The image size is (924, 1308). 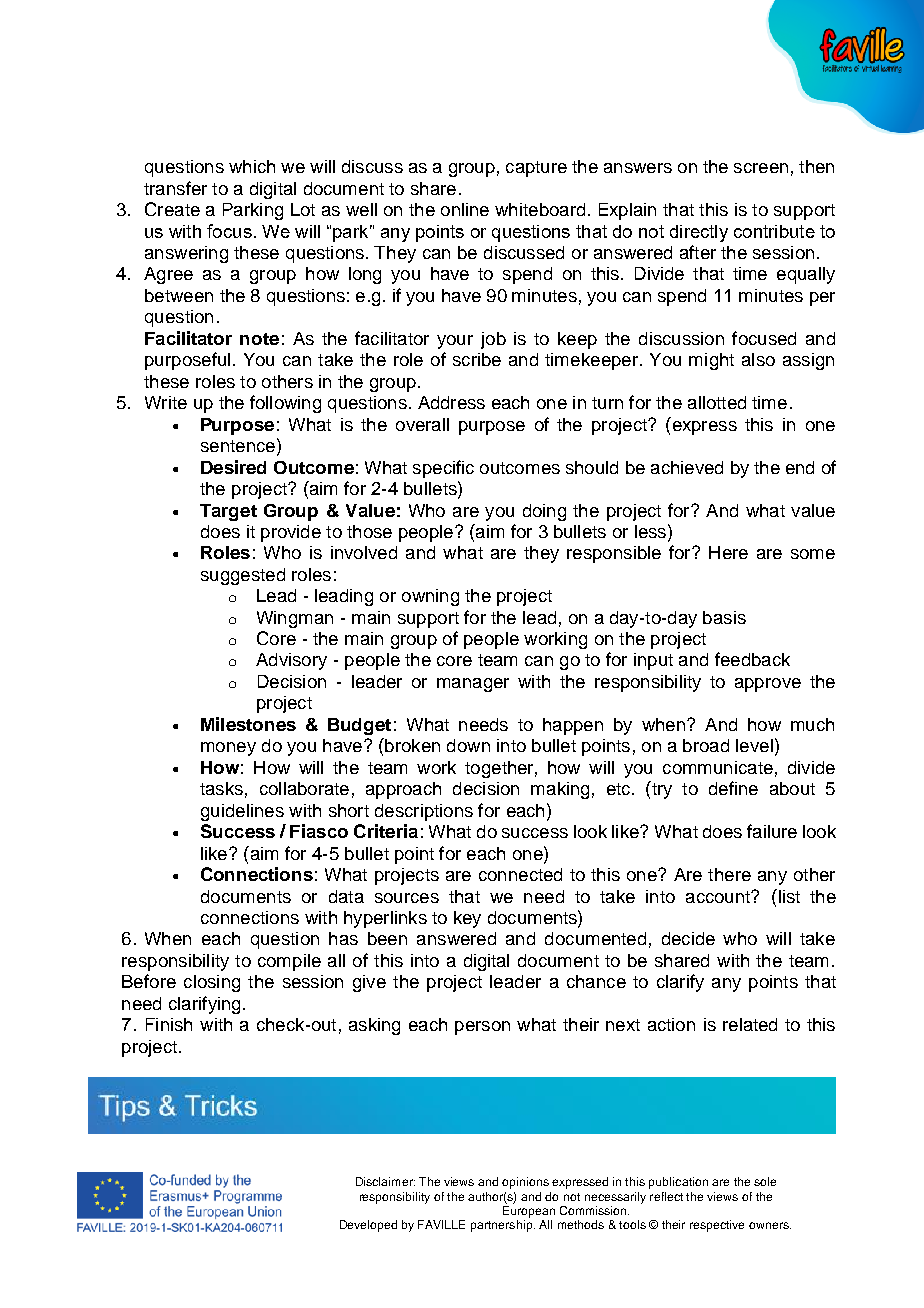 What do you see at coordinates (248, 724) in the screenshot?
I see `Milestones` at bounding box center [248, 724].
